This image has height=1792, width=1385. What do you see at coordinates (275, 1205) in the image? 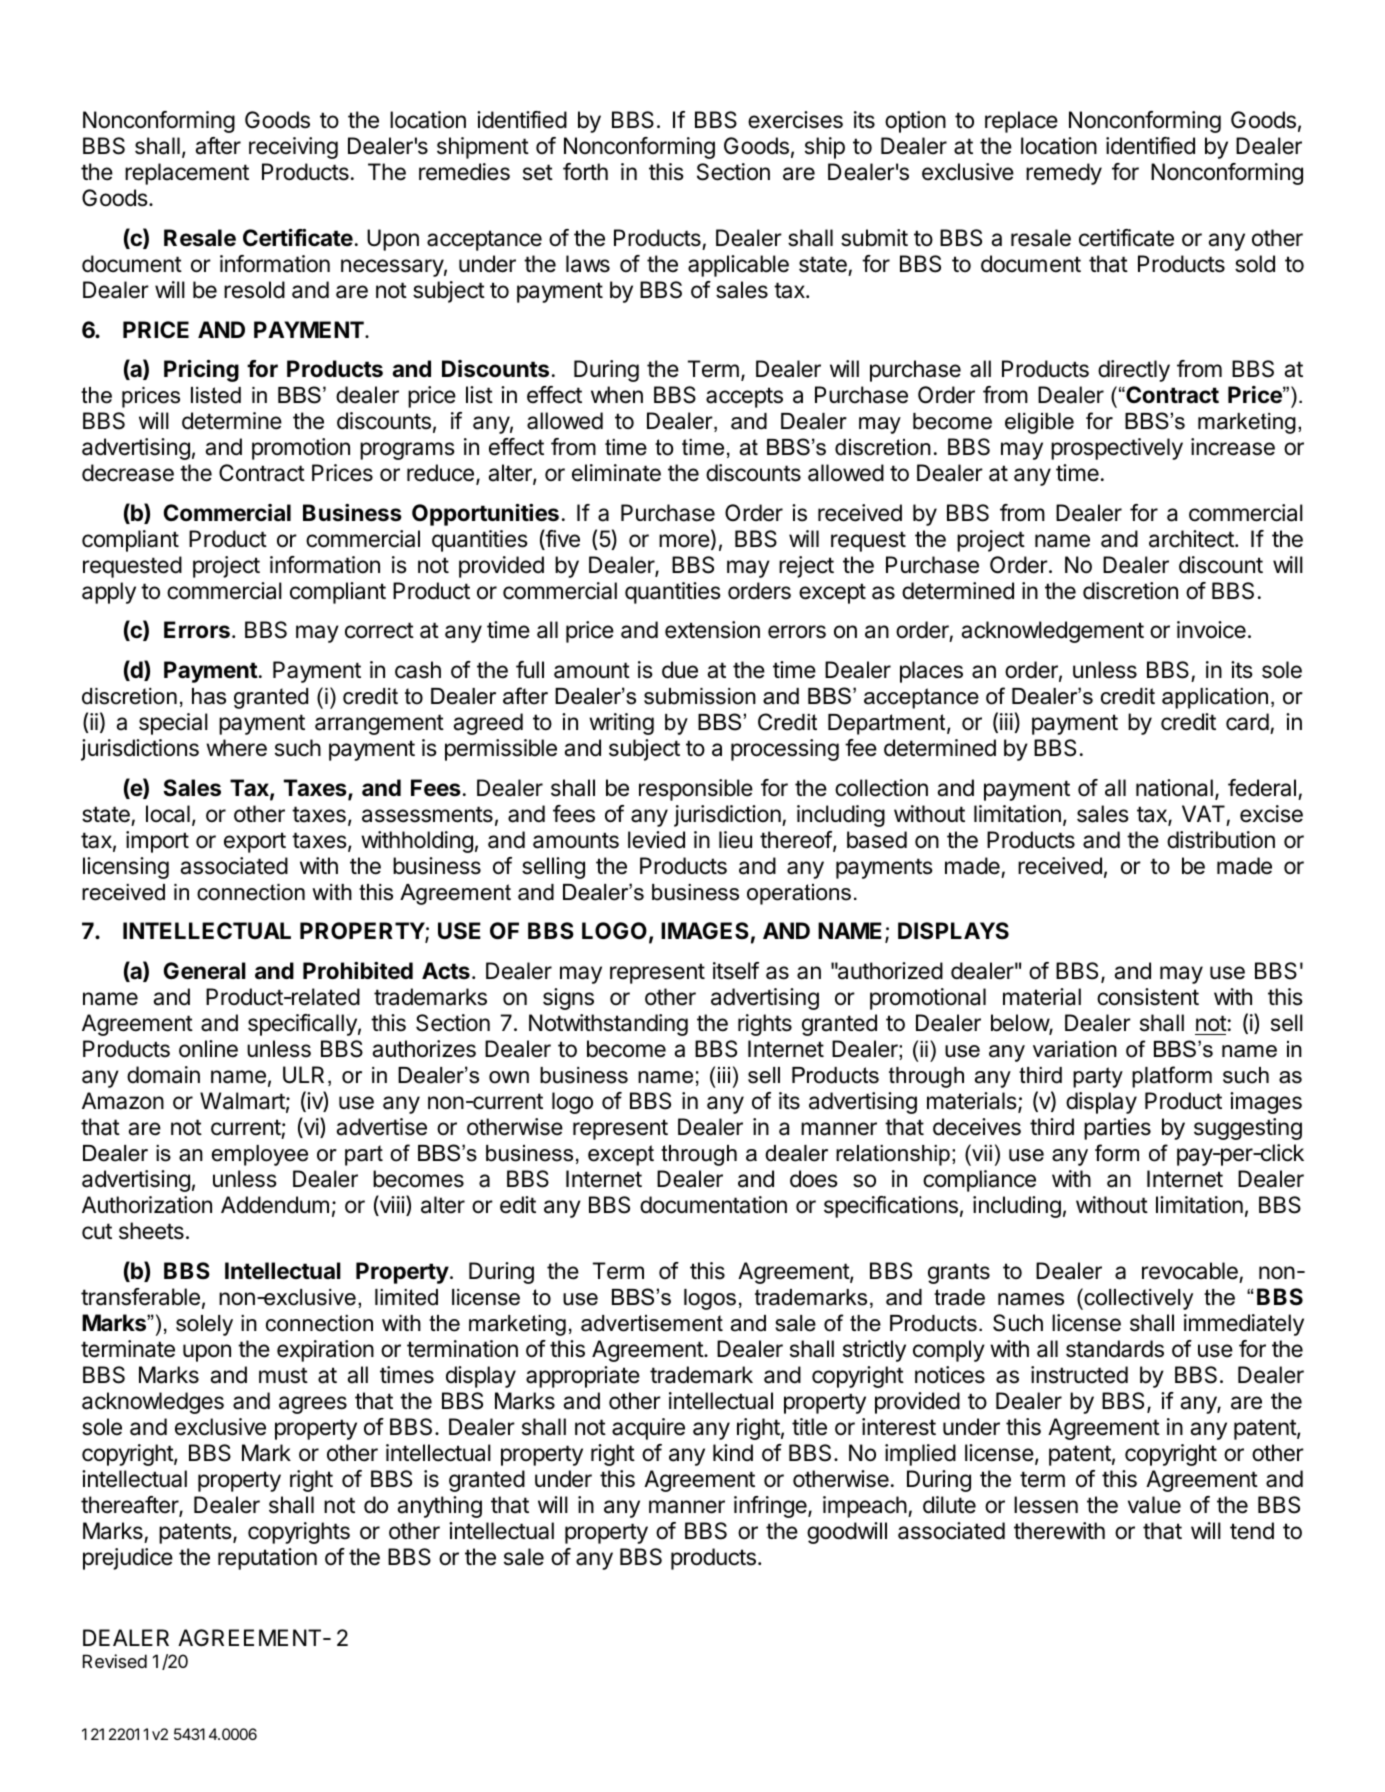
I see `Addendum` at bounding box center [275, 1205].
